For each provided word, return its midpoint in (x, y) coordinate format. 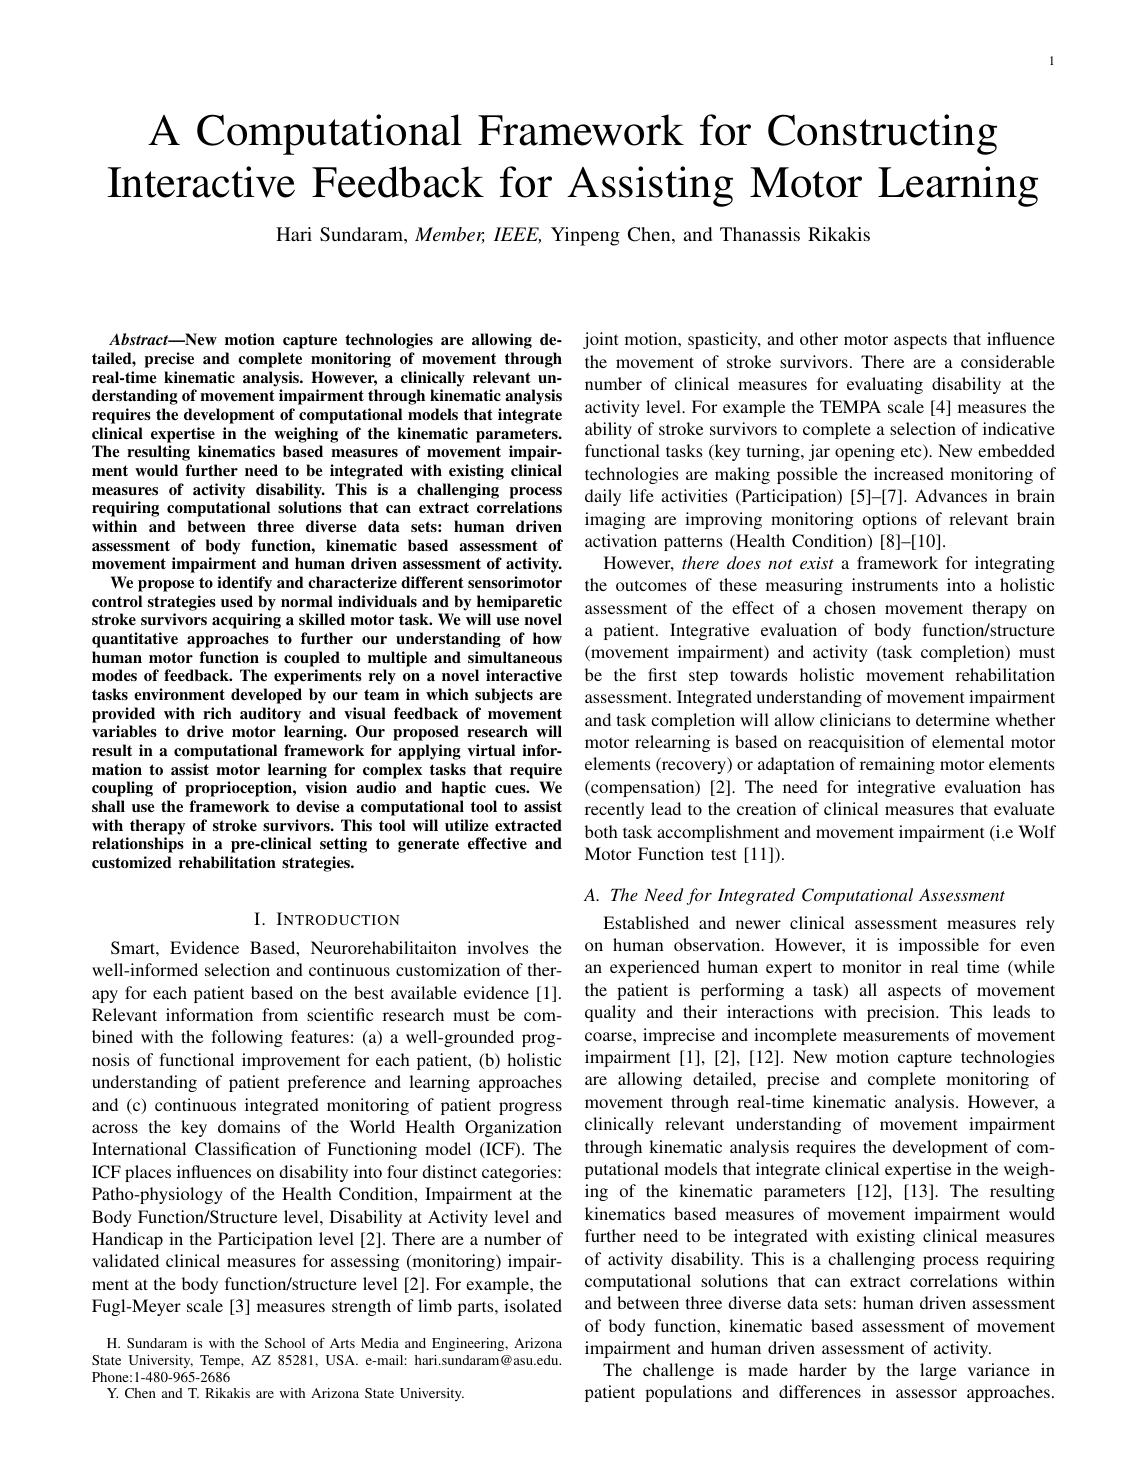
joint (600, 340)
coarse (609, 1036)
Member (450, 235)
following (247, 1038)
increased (909, 473)
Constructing (882, 134)
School (285, 1343)
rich (217, 713)
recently (614, 810)
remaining (897, 765)
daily (603, 497)
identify (244, 584)
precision (902, 1013)
